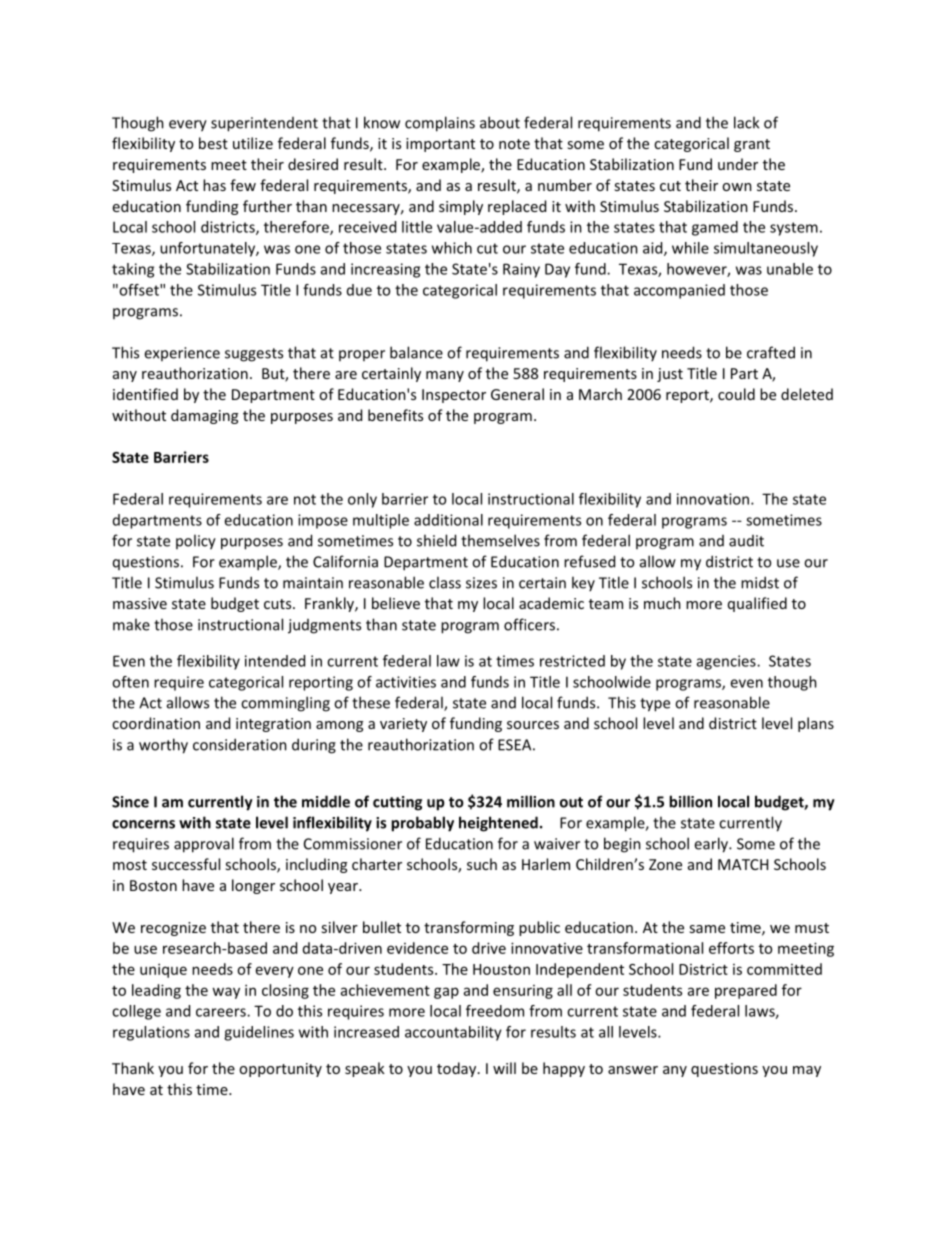 This screenshot has width=952, height=1233. Describe the element at coordinates (738, 164) in the screenshot. I see `under` at that location.
